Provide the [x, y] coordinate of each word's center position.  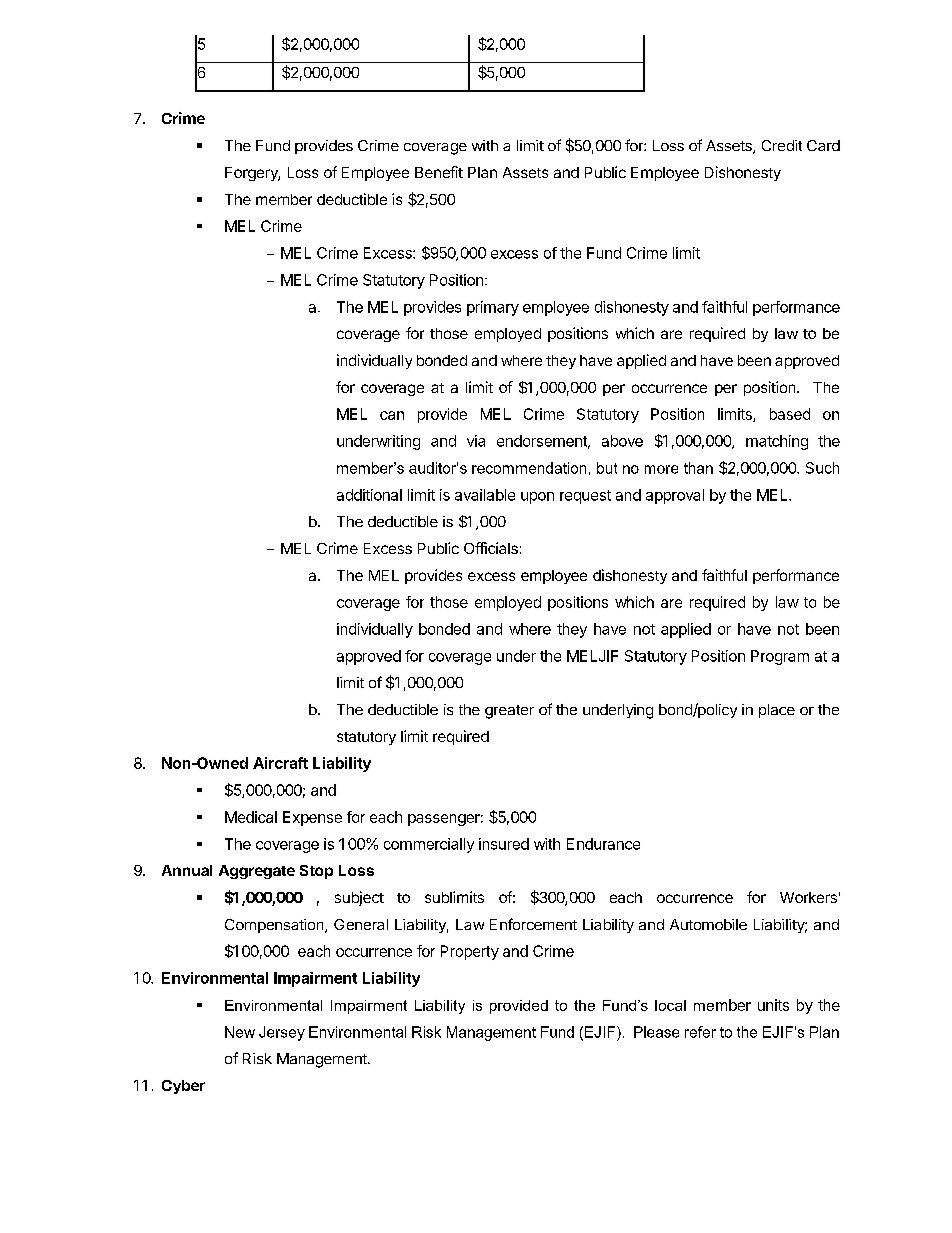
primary [493, 308]
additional [369, 495]
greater [509, 712]
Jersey [282, 1033]
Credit [782, 145]
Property [470, 952]
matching [777, 442]
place [777, 711]
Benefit [439, 172]
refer [700, 1032]
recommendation [529, 468]
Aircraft [280, 763]
